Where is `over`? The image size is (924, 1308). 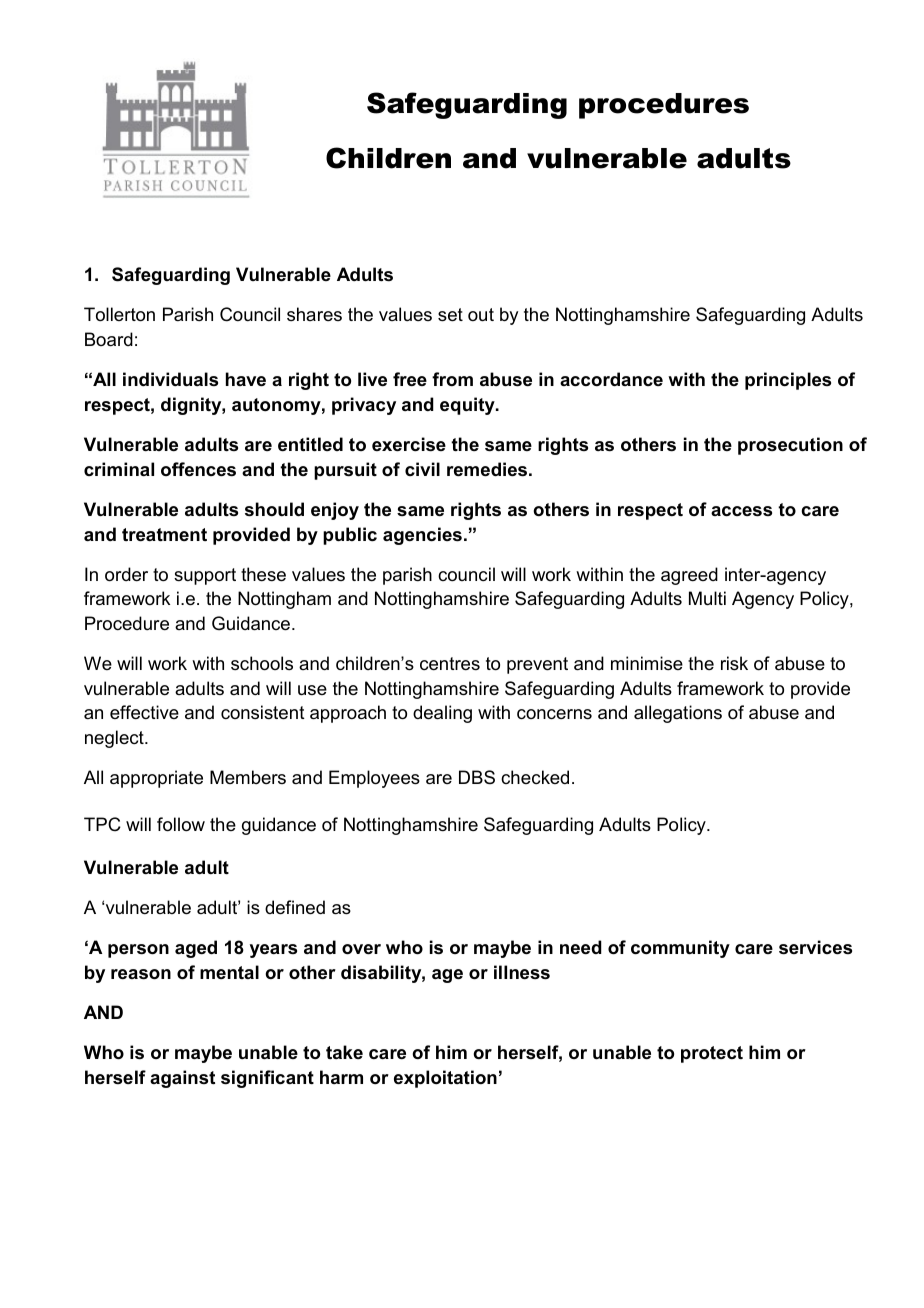 over is located at coordinates (361, 949).
